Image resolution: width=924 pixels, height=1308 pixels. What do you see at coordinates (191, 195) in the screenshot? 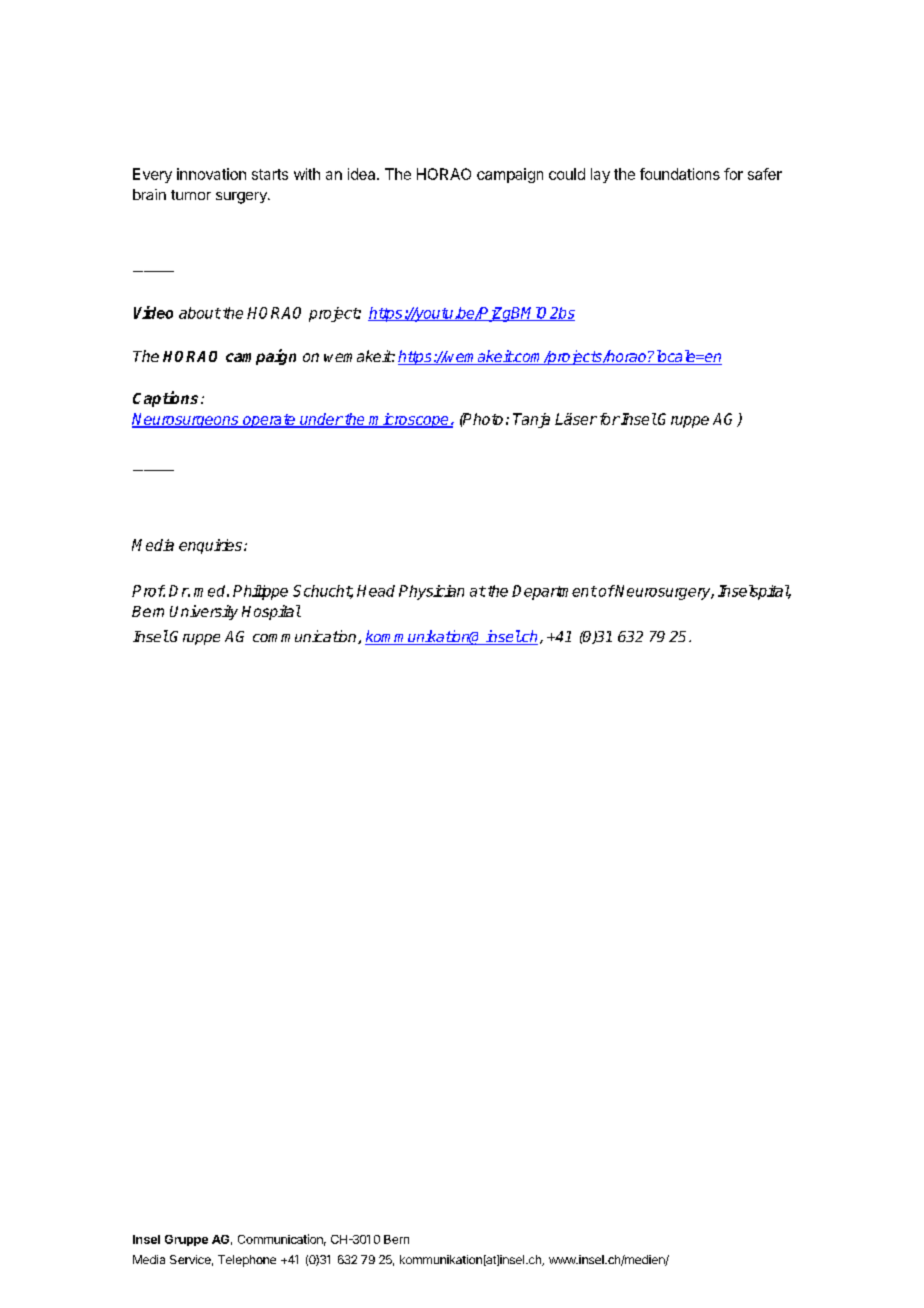
I see `tumor` at bounding box center [191, 195].
